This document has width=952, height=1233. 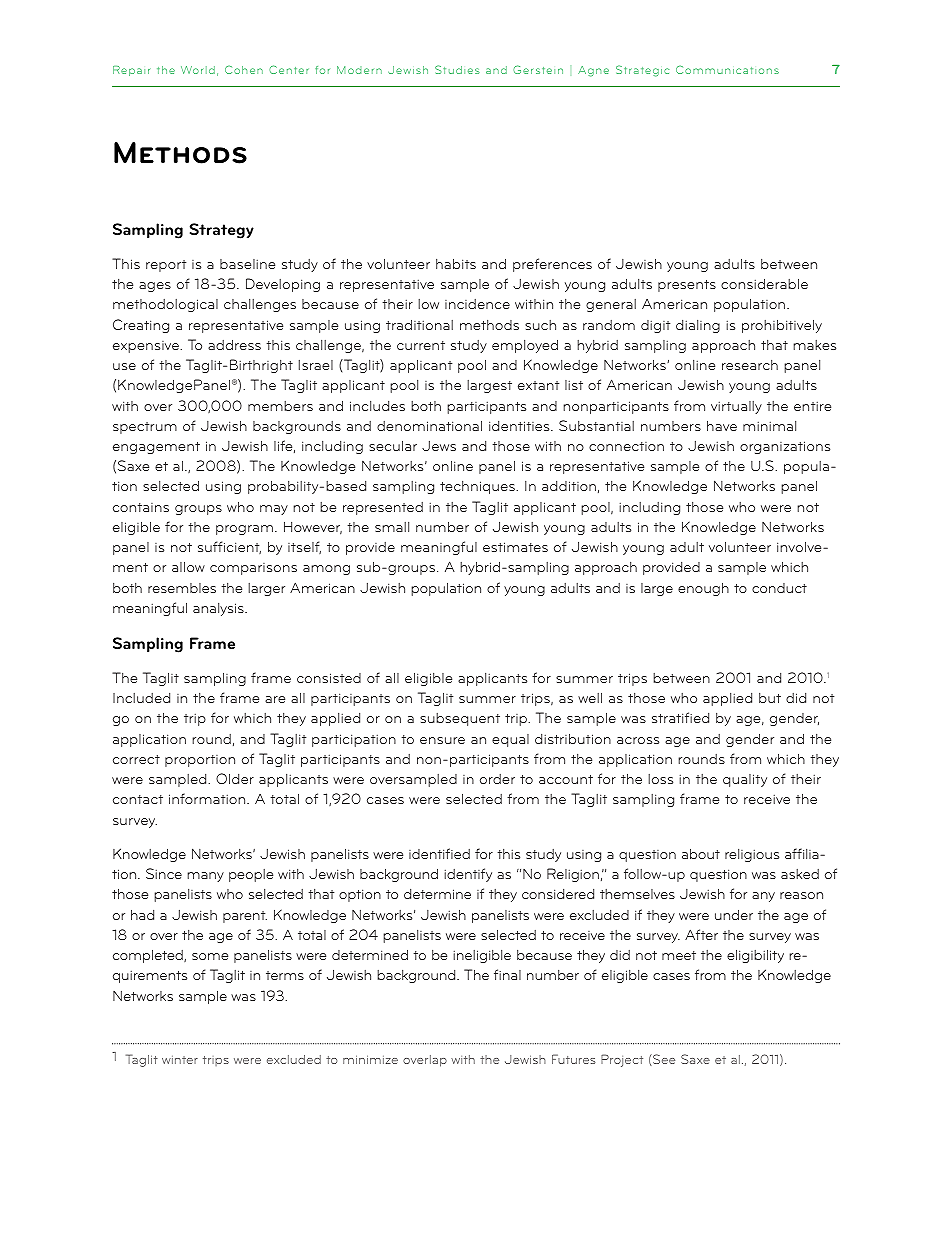 I want to click on virtually, so click(x=736, y=407).
